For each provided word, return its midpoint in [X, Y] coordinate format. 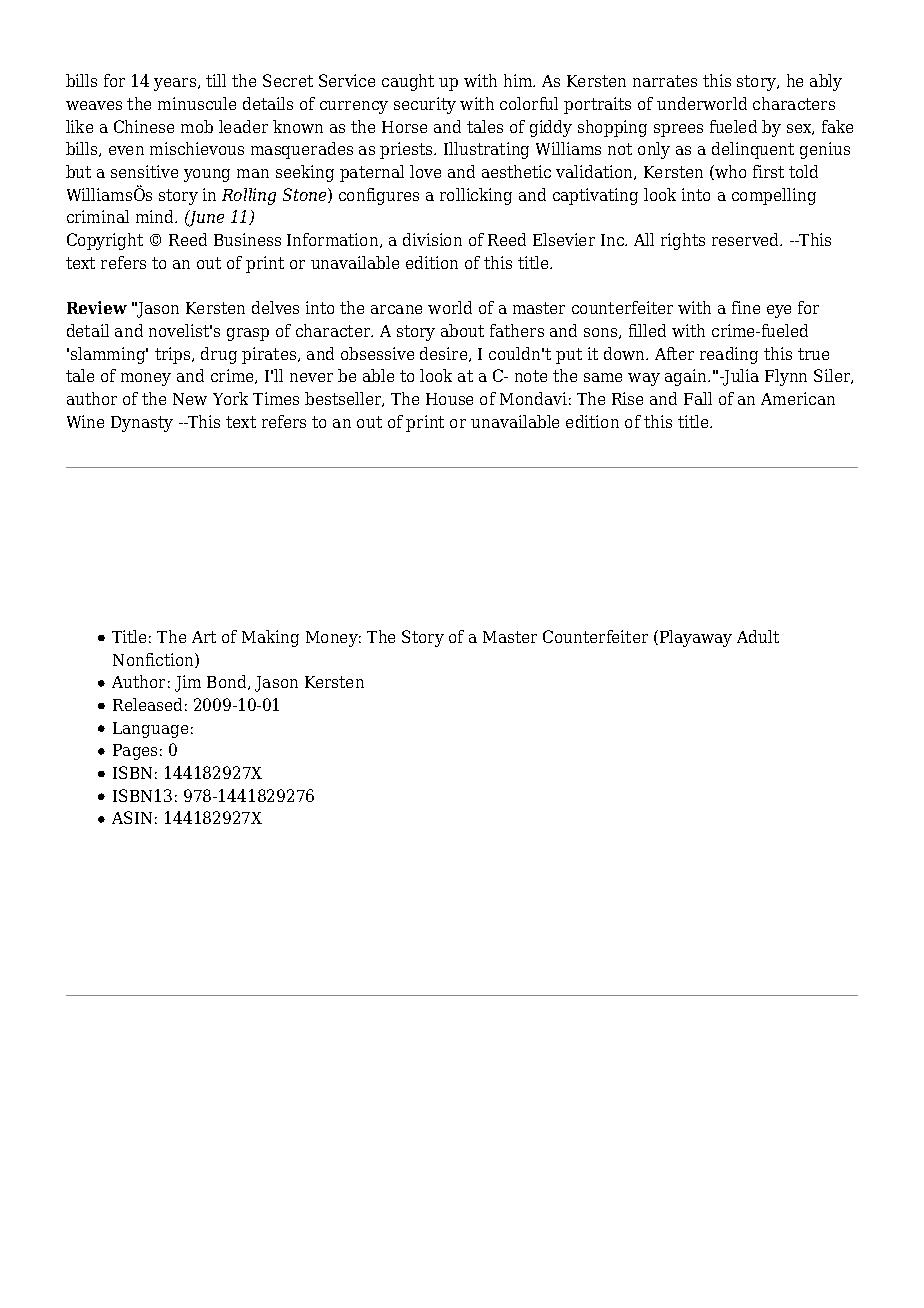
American [798, 398]
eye [779, 311]
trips [174, 355]
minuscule [197, 103]
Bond [228, 682]
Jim [188, 683]
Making [270, 638]
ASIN [132, 817]
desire [445, 354]
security [425, 105]
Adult [758, 636]
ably [826, 82]
